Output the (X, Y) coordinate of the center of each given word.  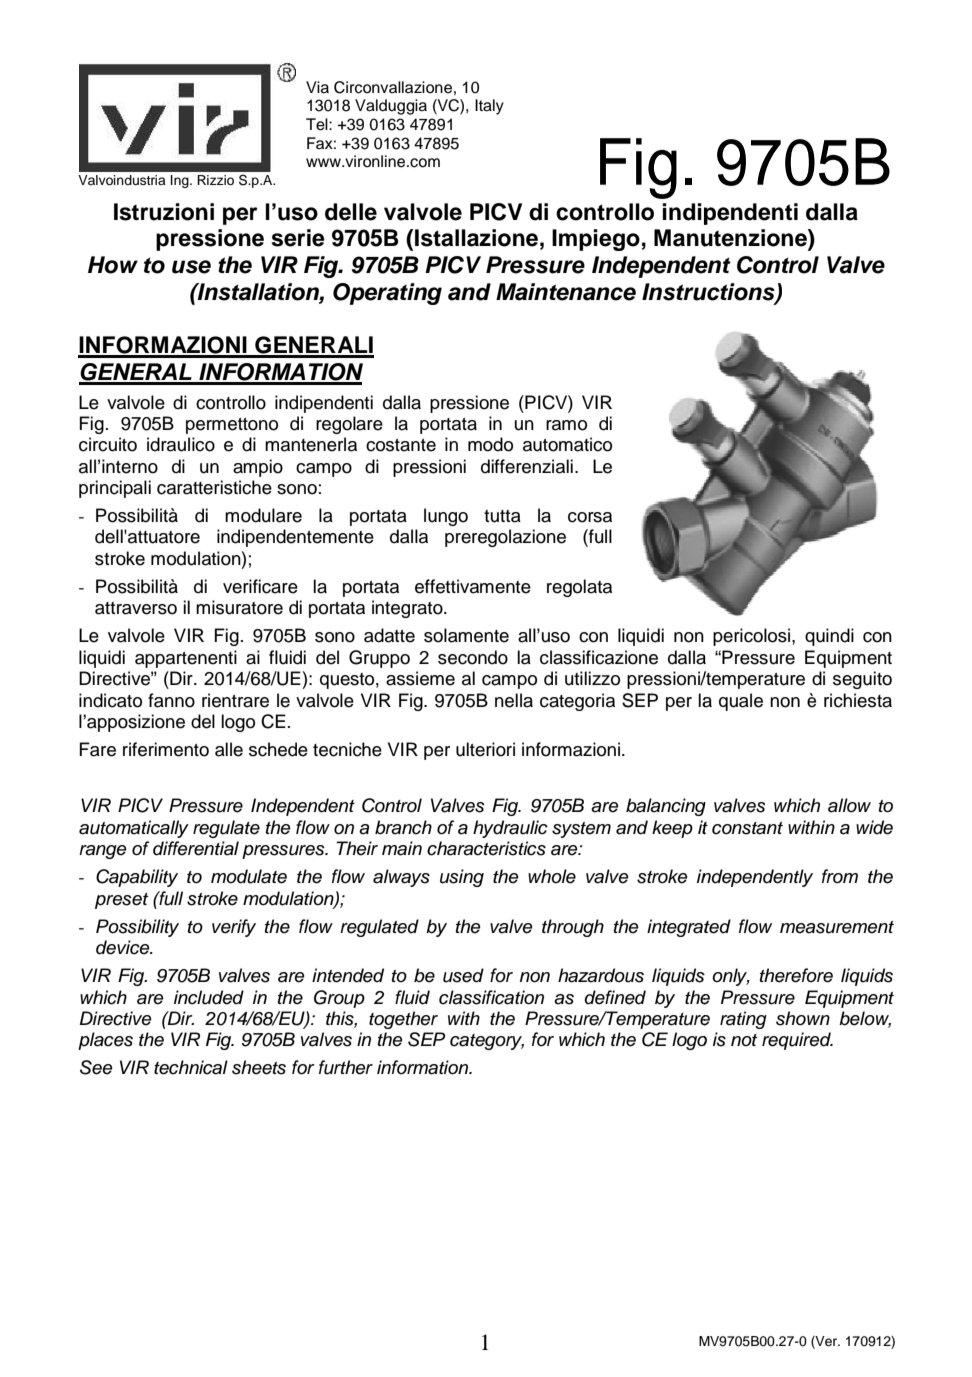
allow (849, 805)
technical (191, 1067)
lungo (446, 517)
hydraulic (510, 829)
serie (298, 238)
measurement (837, 927)
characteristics (486, 848)
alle (229, 749)
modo (490, 444)
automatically (134, 829)
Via (317, 87)
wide (874, 827)
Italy (489, 107)
